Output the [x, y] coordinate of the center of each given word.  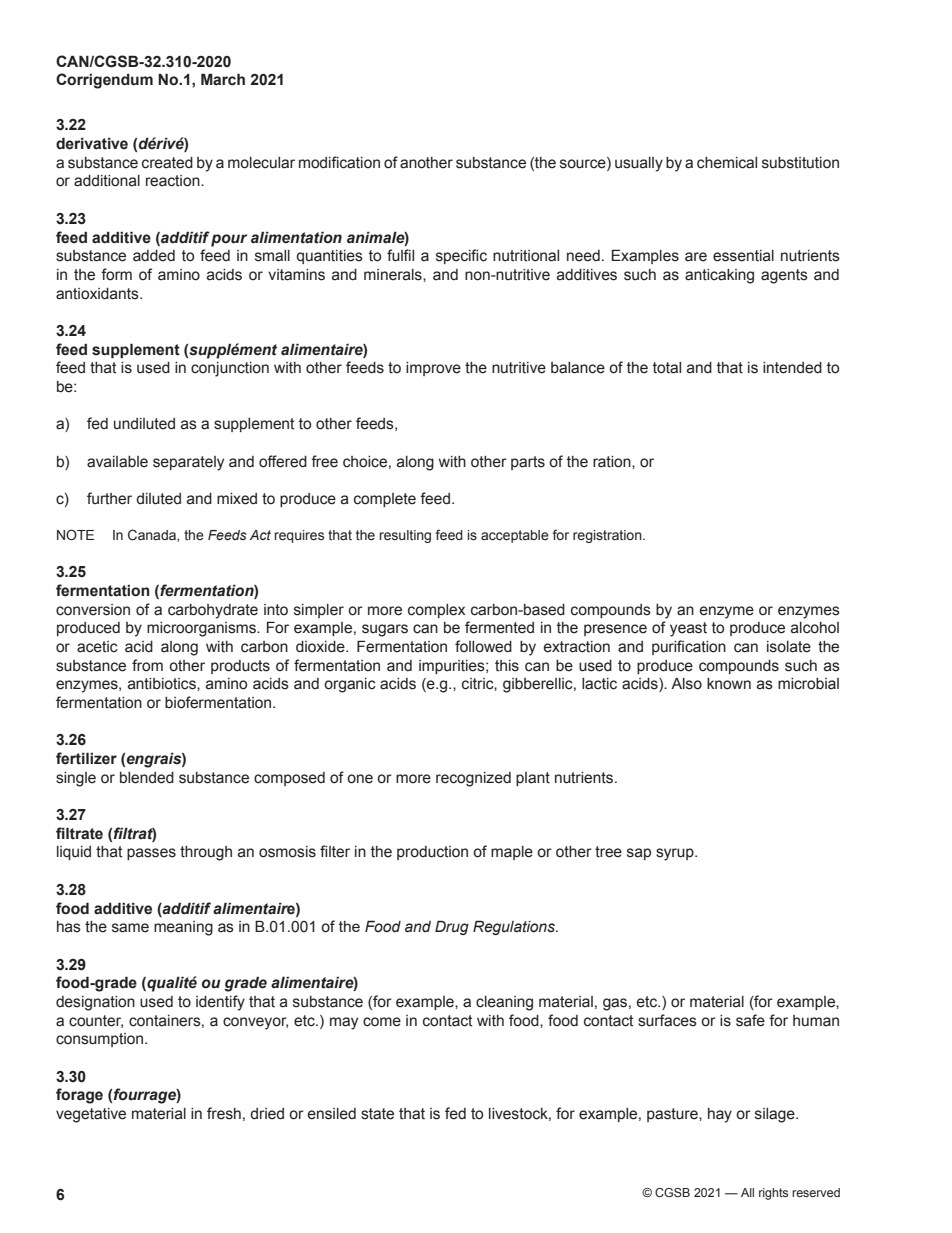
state [377, 1114]
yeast [688, 629]
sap [639, 854]
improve [433, 369]
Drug [452, 927]
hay [720, 1115]
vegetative [91, 1115]
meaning [183, 928]
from [147, 665]
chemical [727, 163]
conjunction [230, 369]
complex [436, 611]
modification [339, 162]
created [167, 163]
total [667, 368]
